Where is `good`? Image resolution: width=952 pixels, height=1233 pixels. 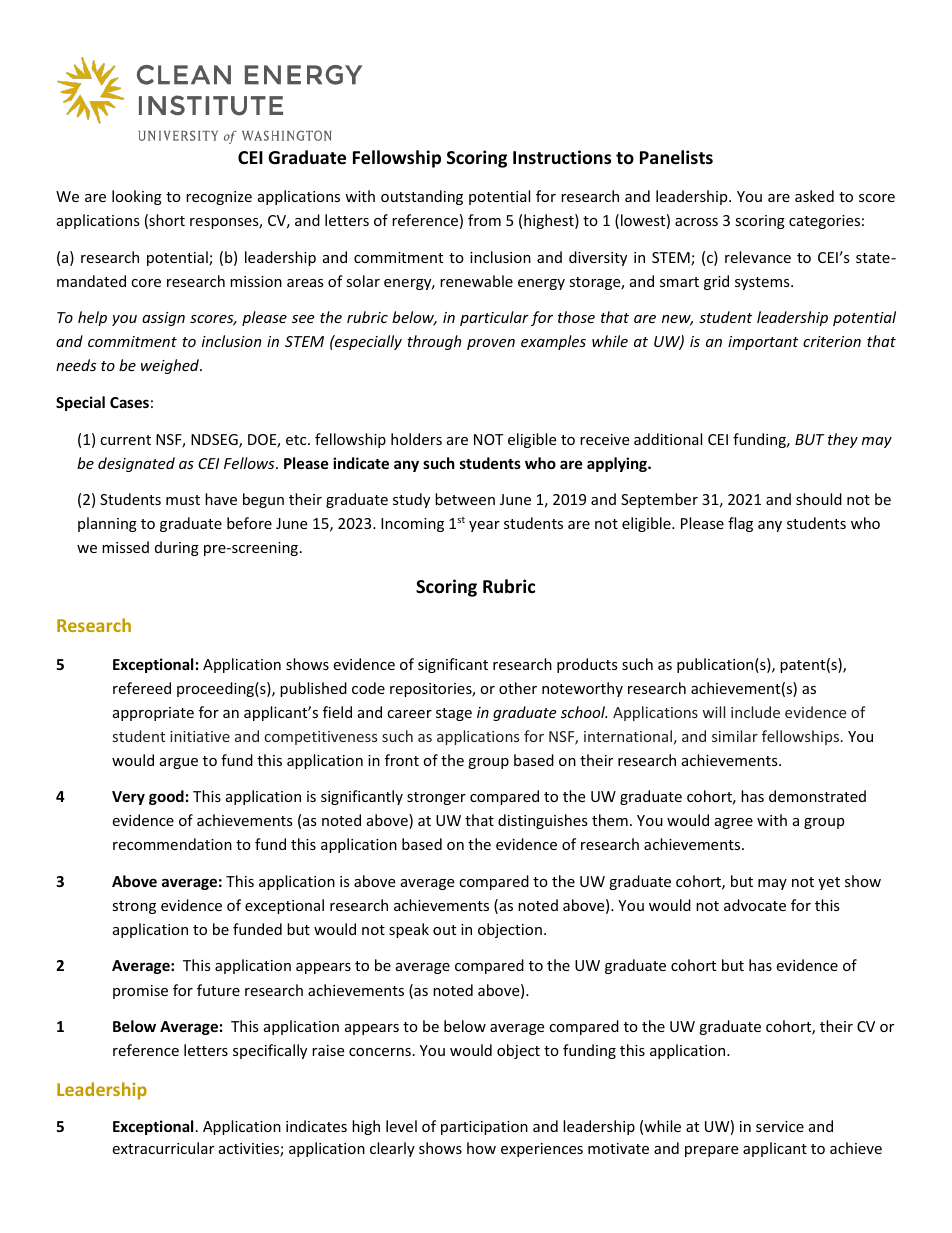
good is located at coordinates (166, 797).
